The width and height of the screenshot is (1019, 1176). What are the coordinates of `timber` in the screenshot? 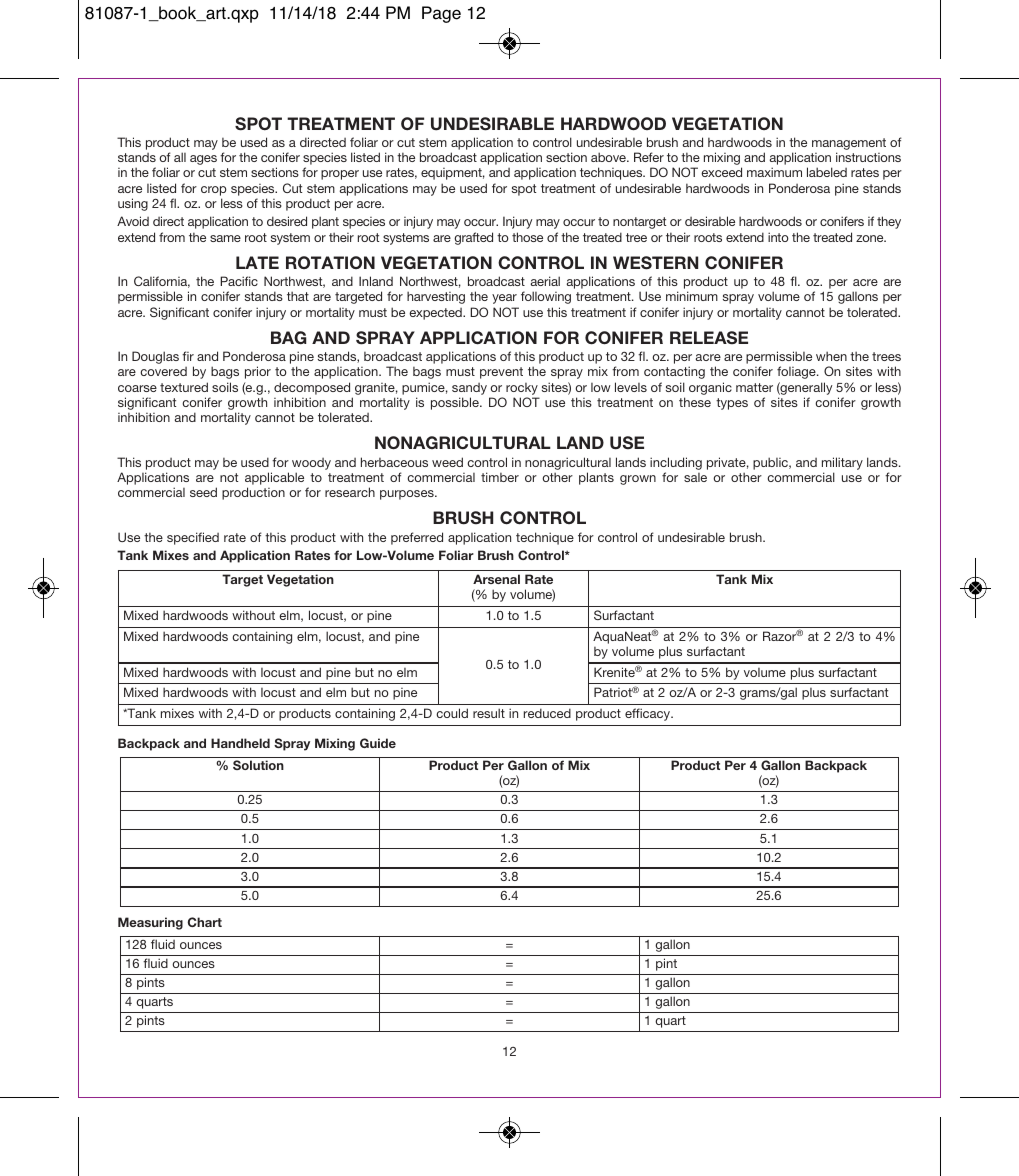 It's located at (500, 477).
